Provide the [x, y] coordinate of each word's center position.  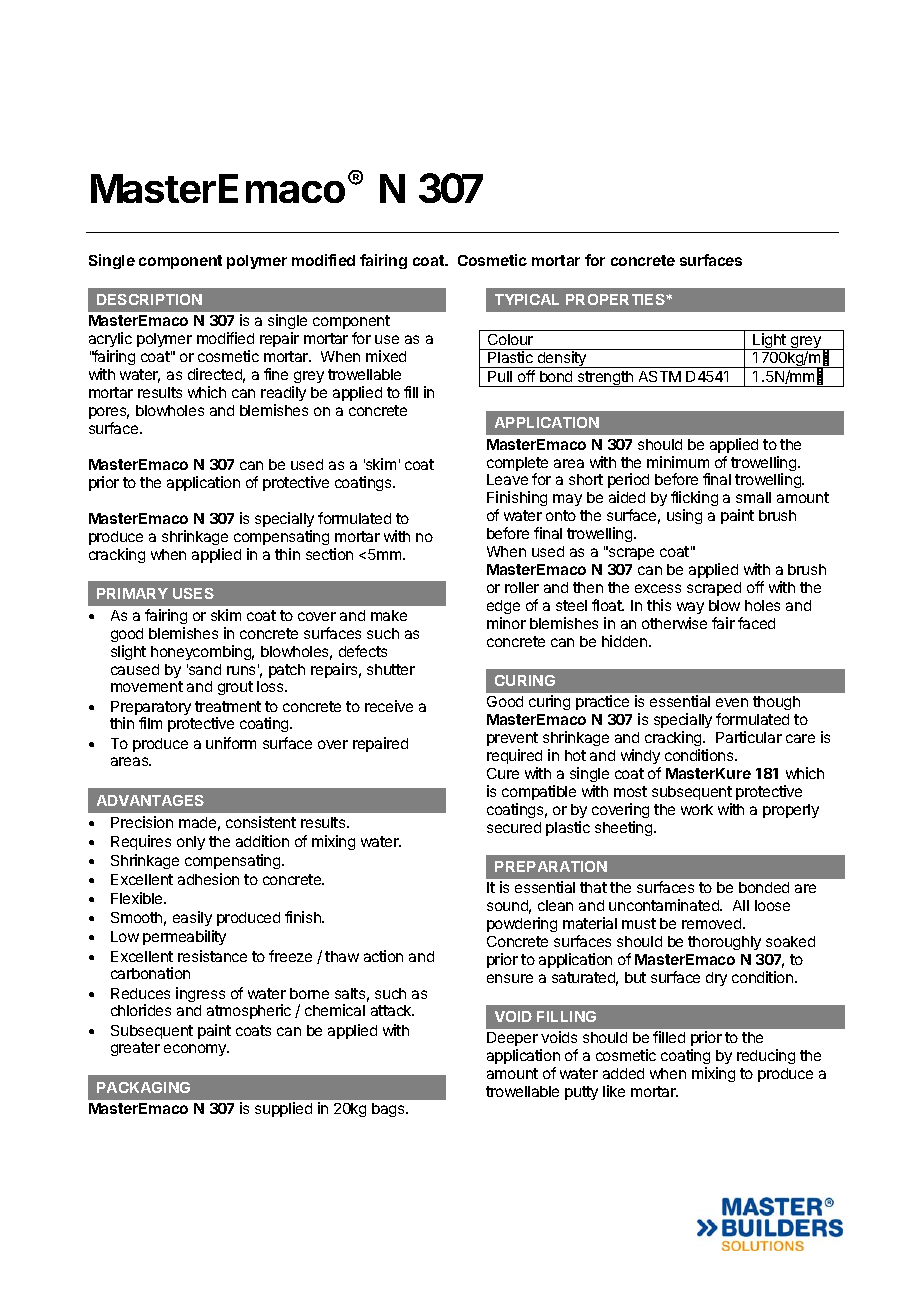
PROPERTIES [616, 299]
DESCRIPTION [149, 299]
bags [389, 1110]
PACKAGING [143, 1087]
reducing [766, 1056]
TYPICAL [527, 299]
